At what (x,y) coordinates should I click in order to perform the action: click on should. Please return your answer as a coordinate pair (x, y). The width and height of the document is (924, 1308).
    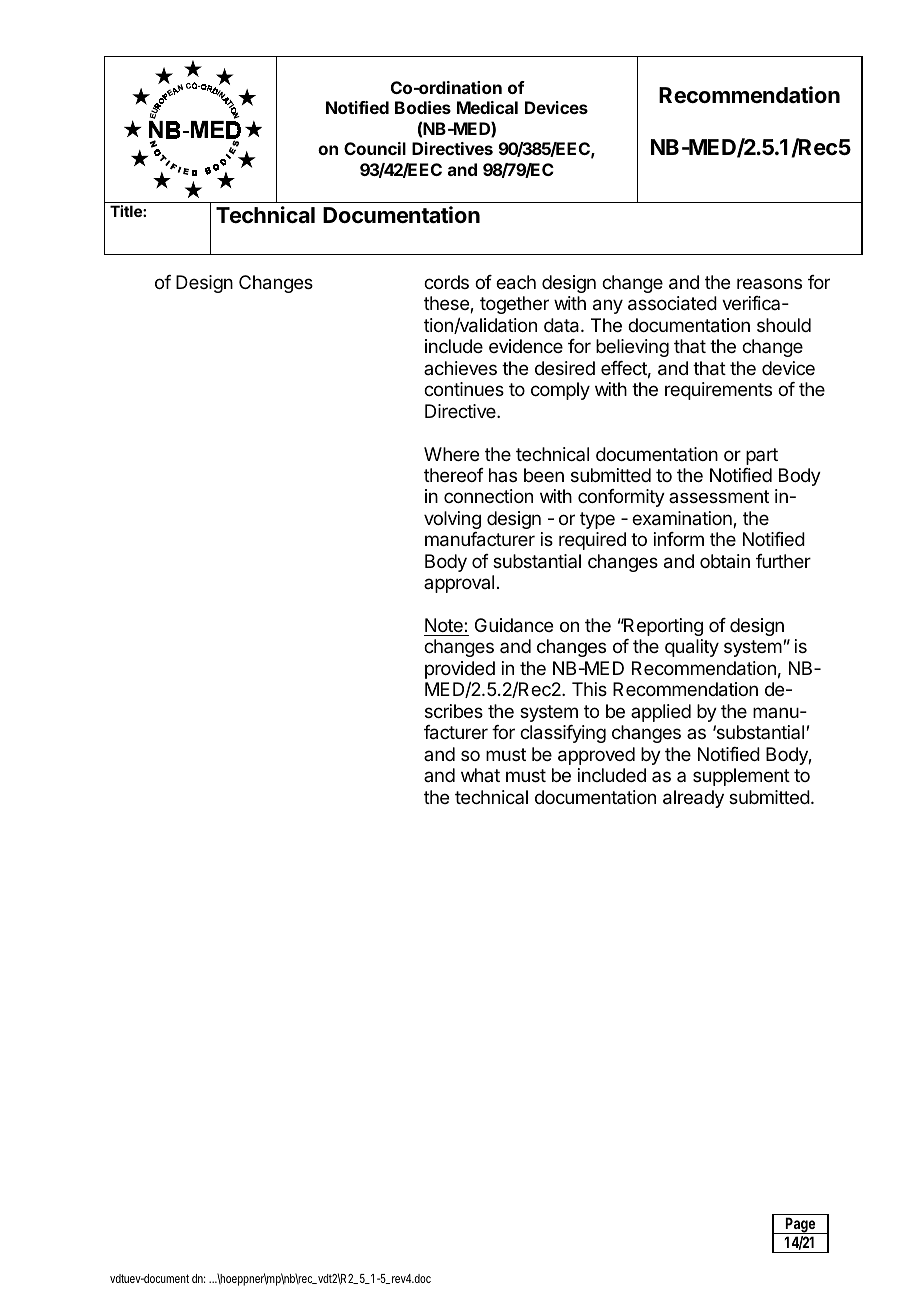
    Looking at the image, I should click on (784, 325).
